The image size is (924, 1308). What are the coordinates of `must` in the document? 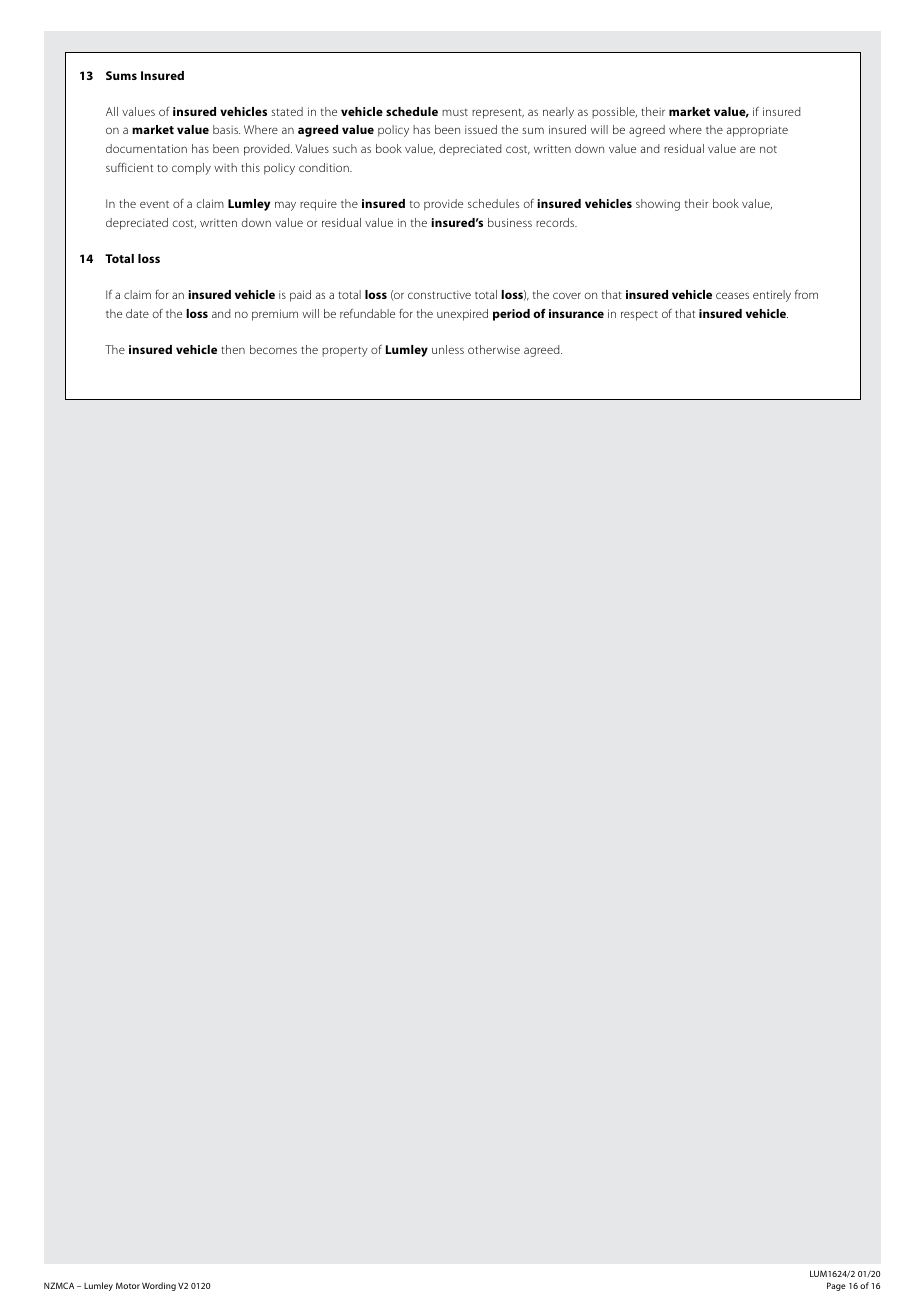 It's located at (455, 112).
